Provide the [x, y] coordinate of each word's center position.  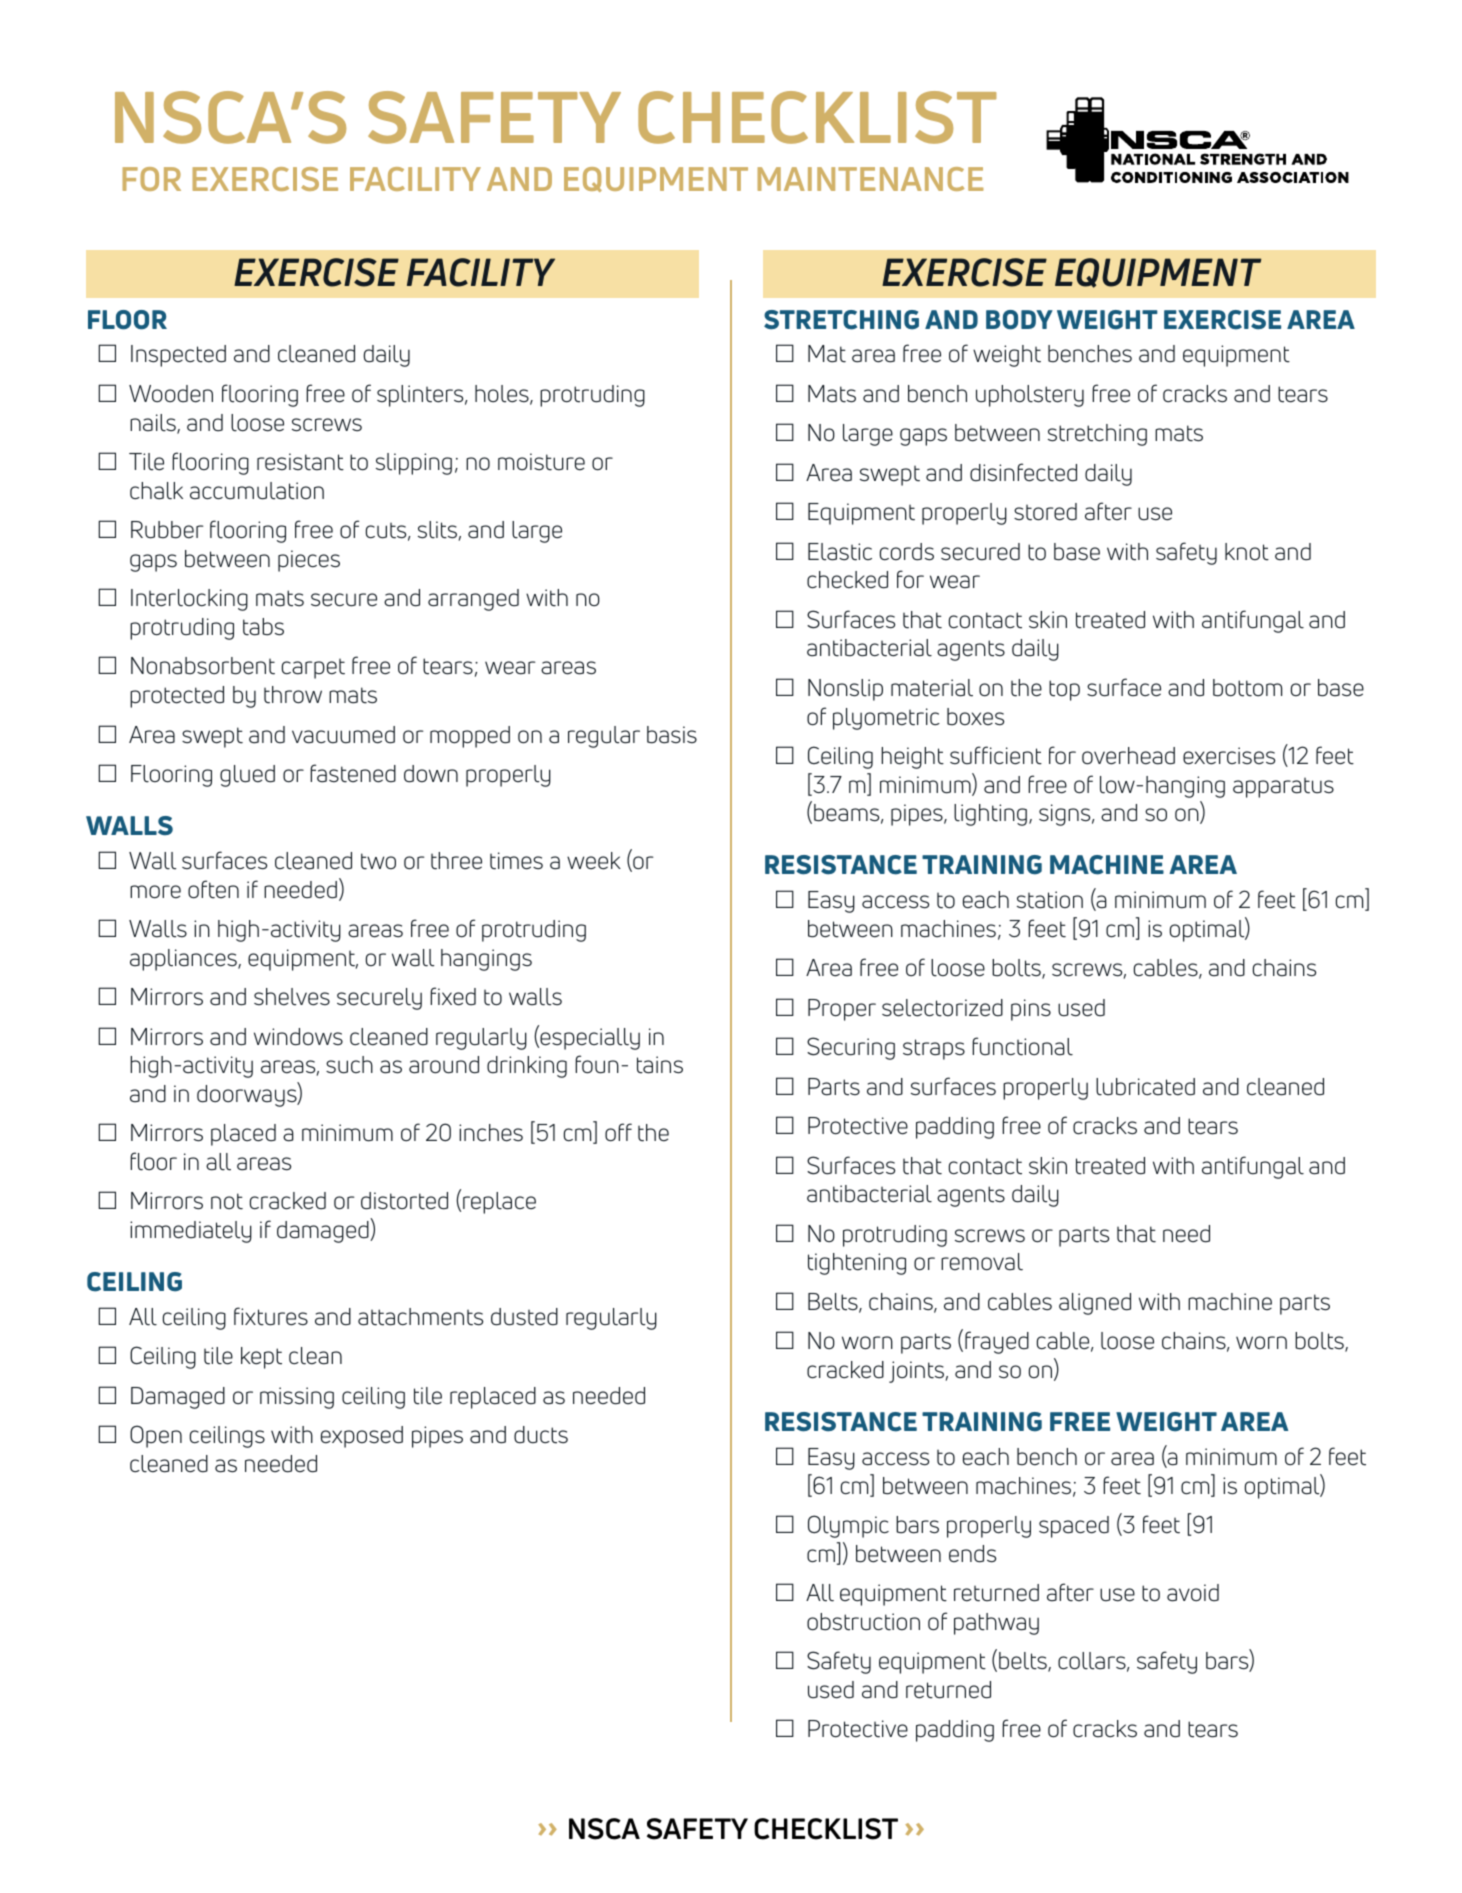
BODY [1019, 320]
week [594, 861]
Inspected [178, 356]
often [213, 889]
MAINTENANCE [870, 179]
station [1050, 900]
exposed [362, 1437]
